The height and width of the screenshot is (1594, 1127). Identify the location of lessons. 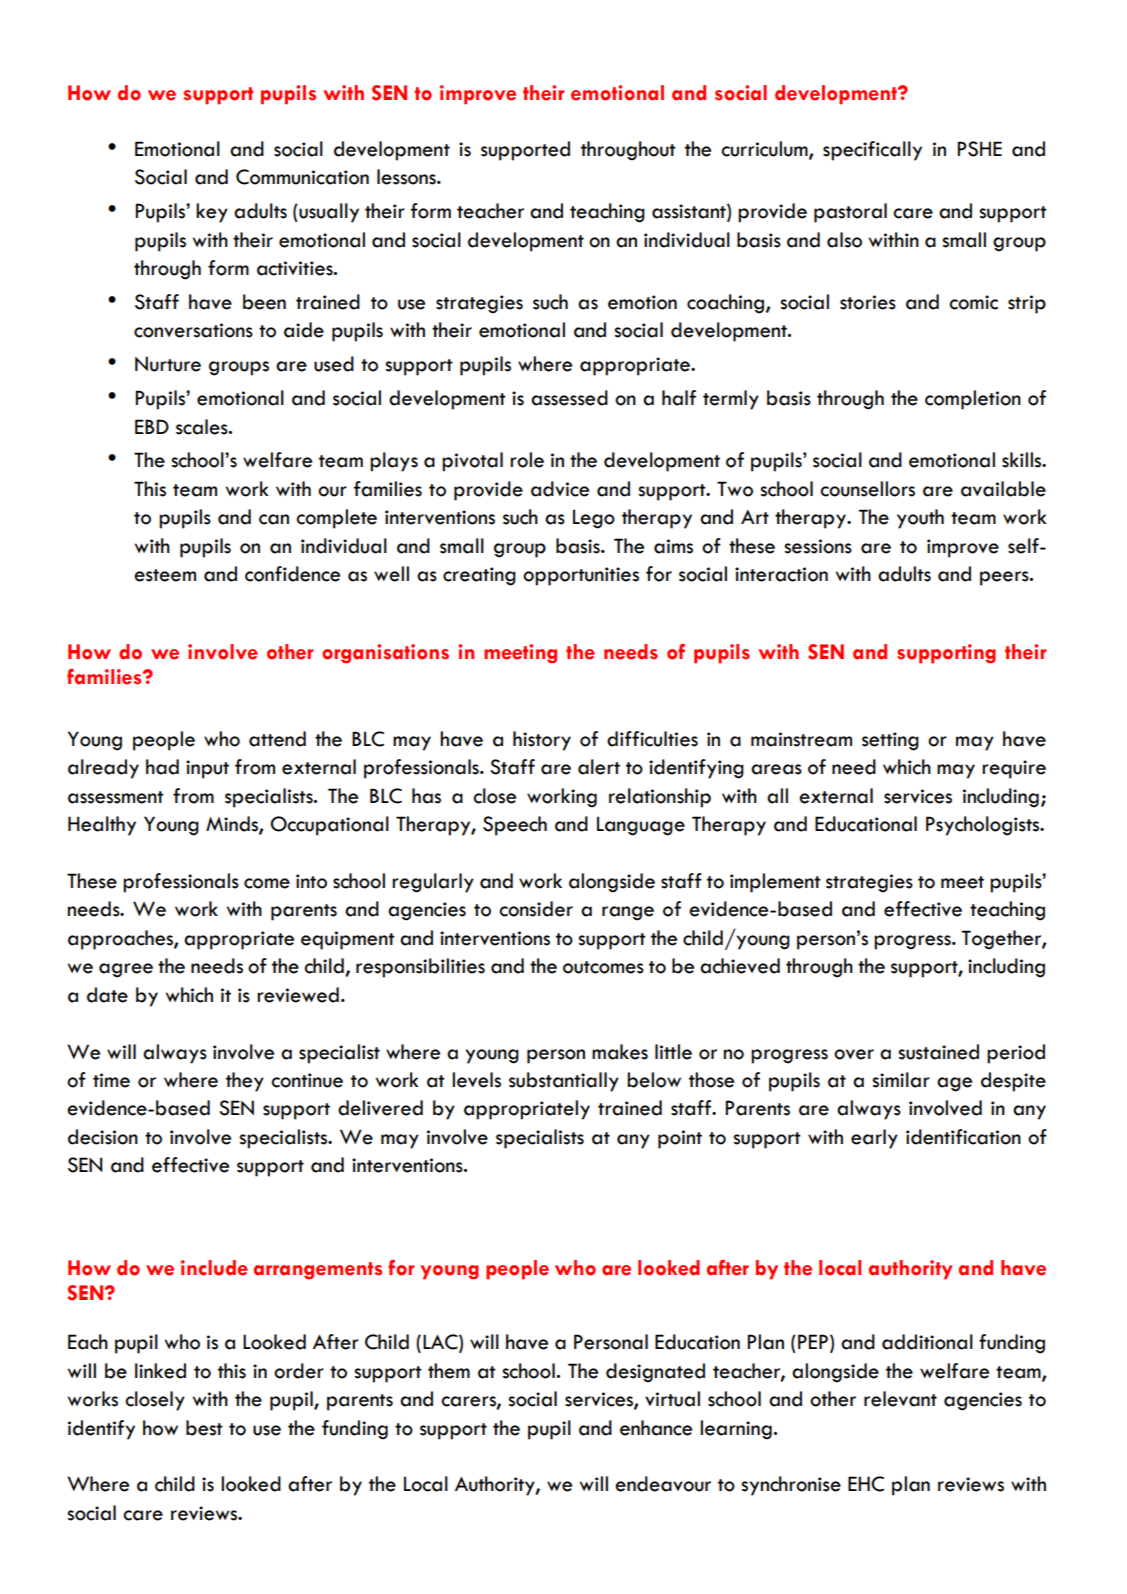
(407, 177).
